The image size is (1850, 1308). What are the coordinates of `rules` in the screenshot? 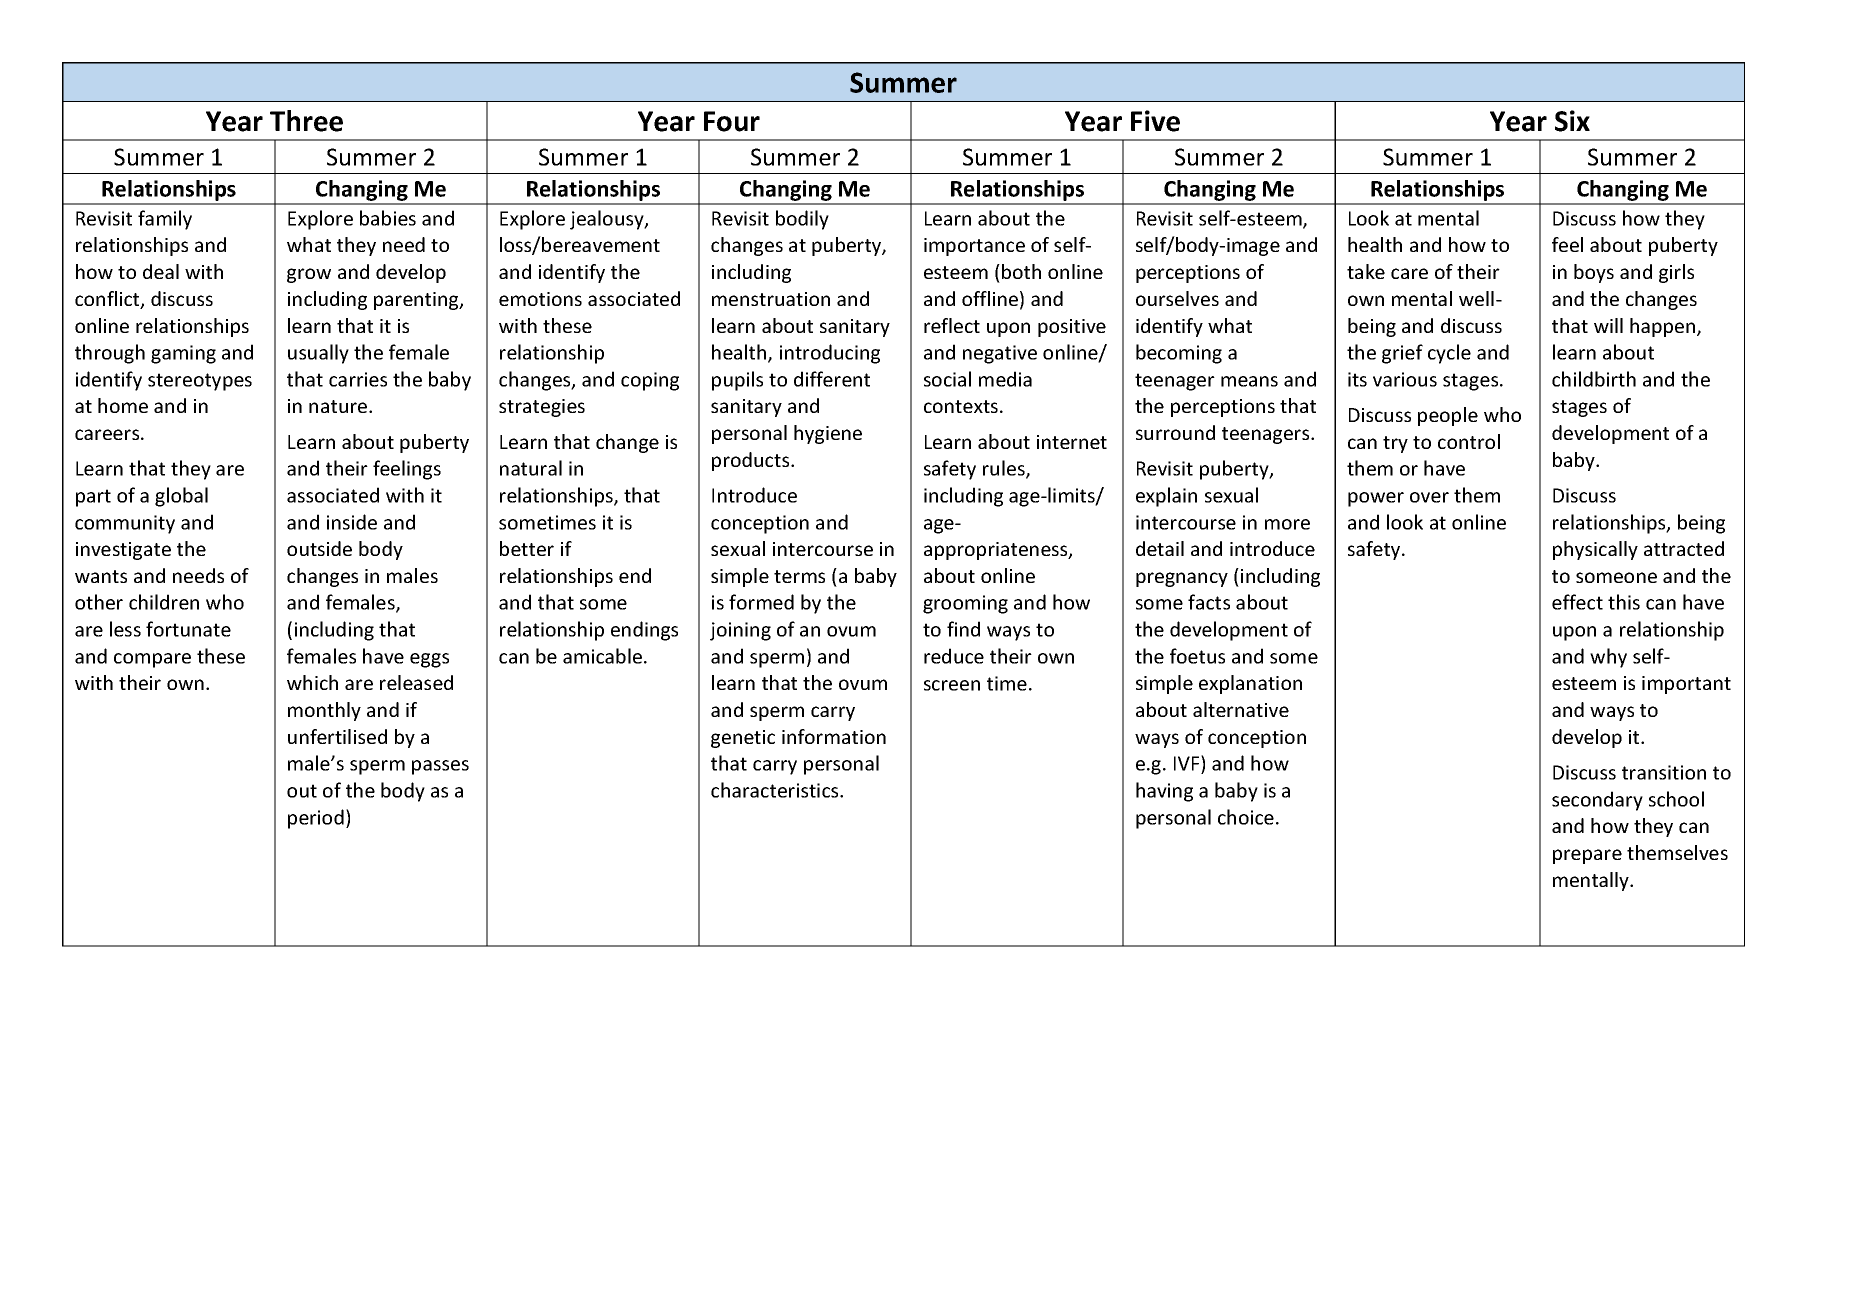 It's located at (1005, 469).
